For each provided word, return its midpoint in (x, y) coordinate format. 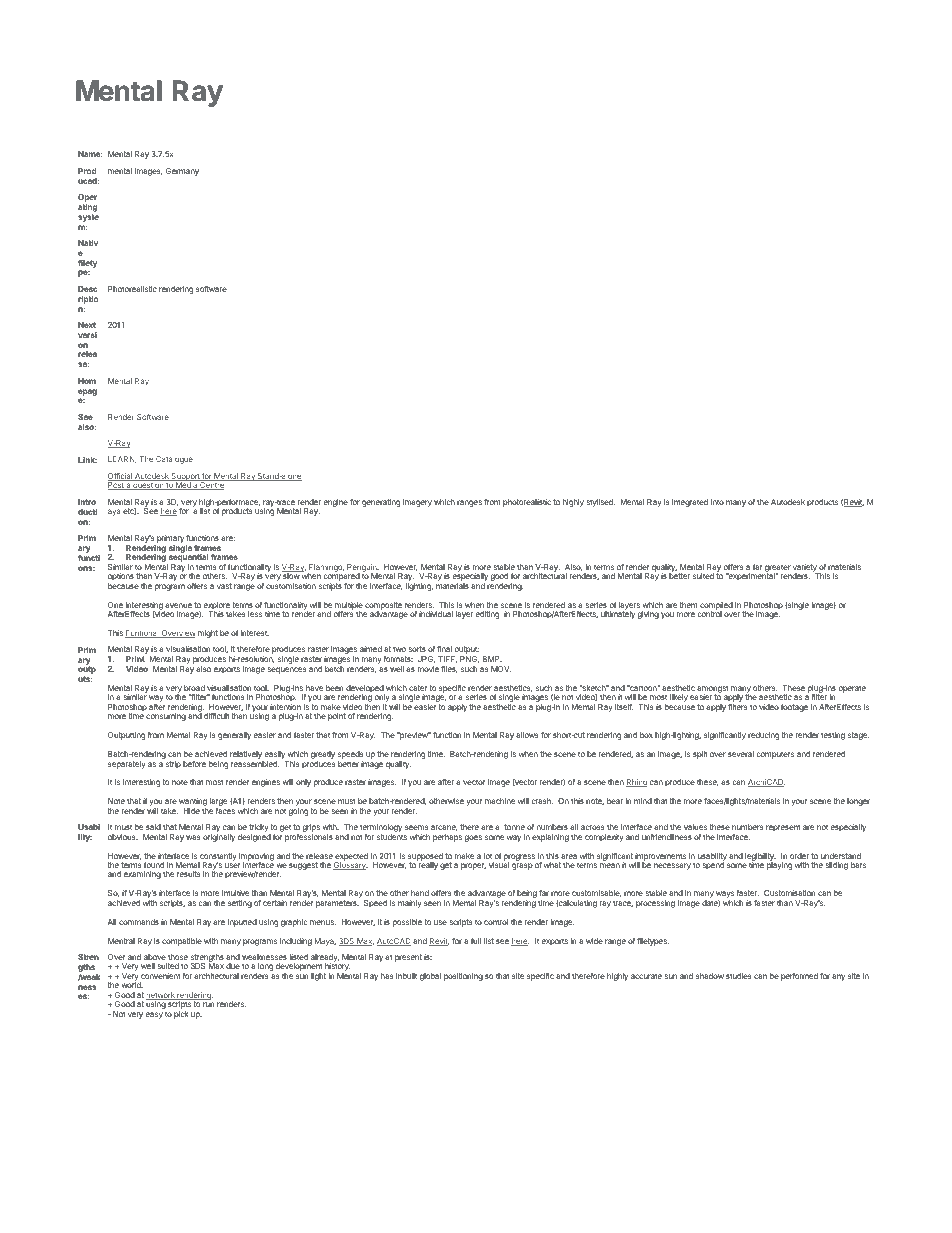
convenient (161, 976)
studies (739, 976)
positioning (463, 977)
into (717, 502)
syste (88, 218)
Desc (88, 289)
